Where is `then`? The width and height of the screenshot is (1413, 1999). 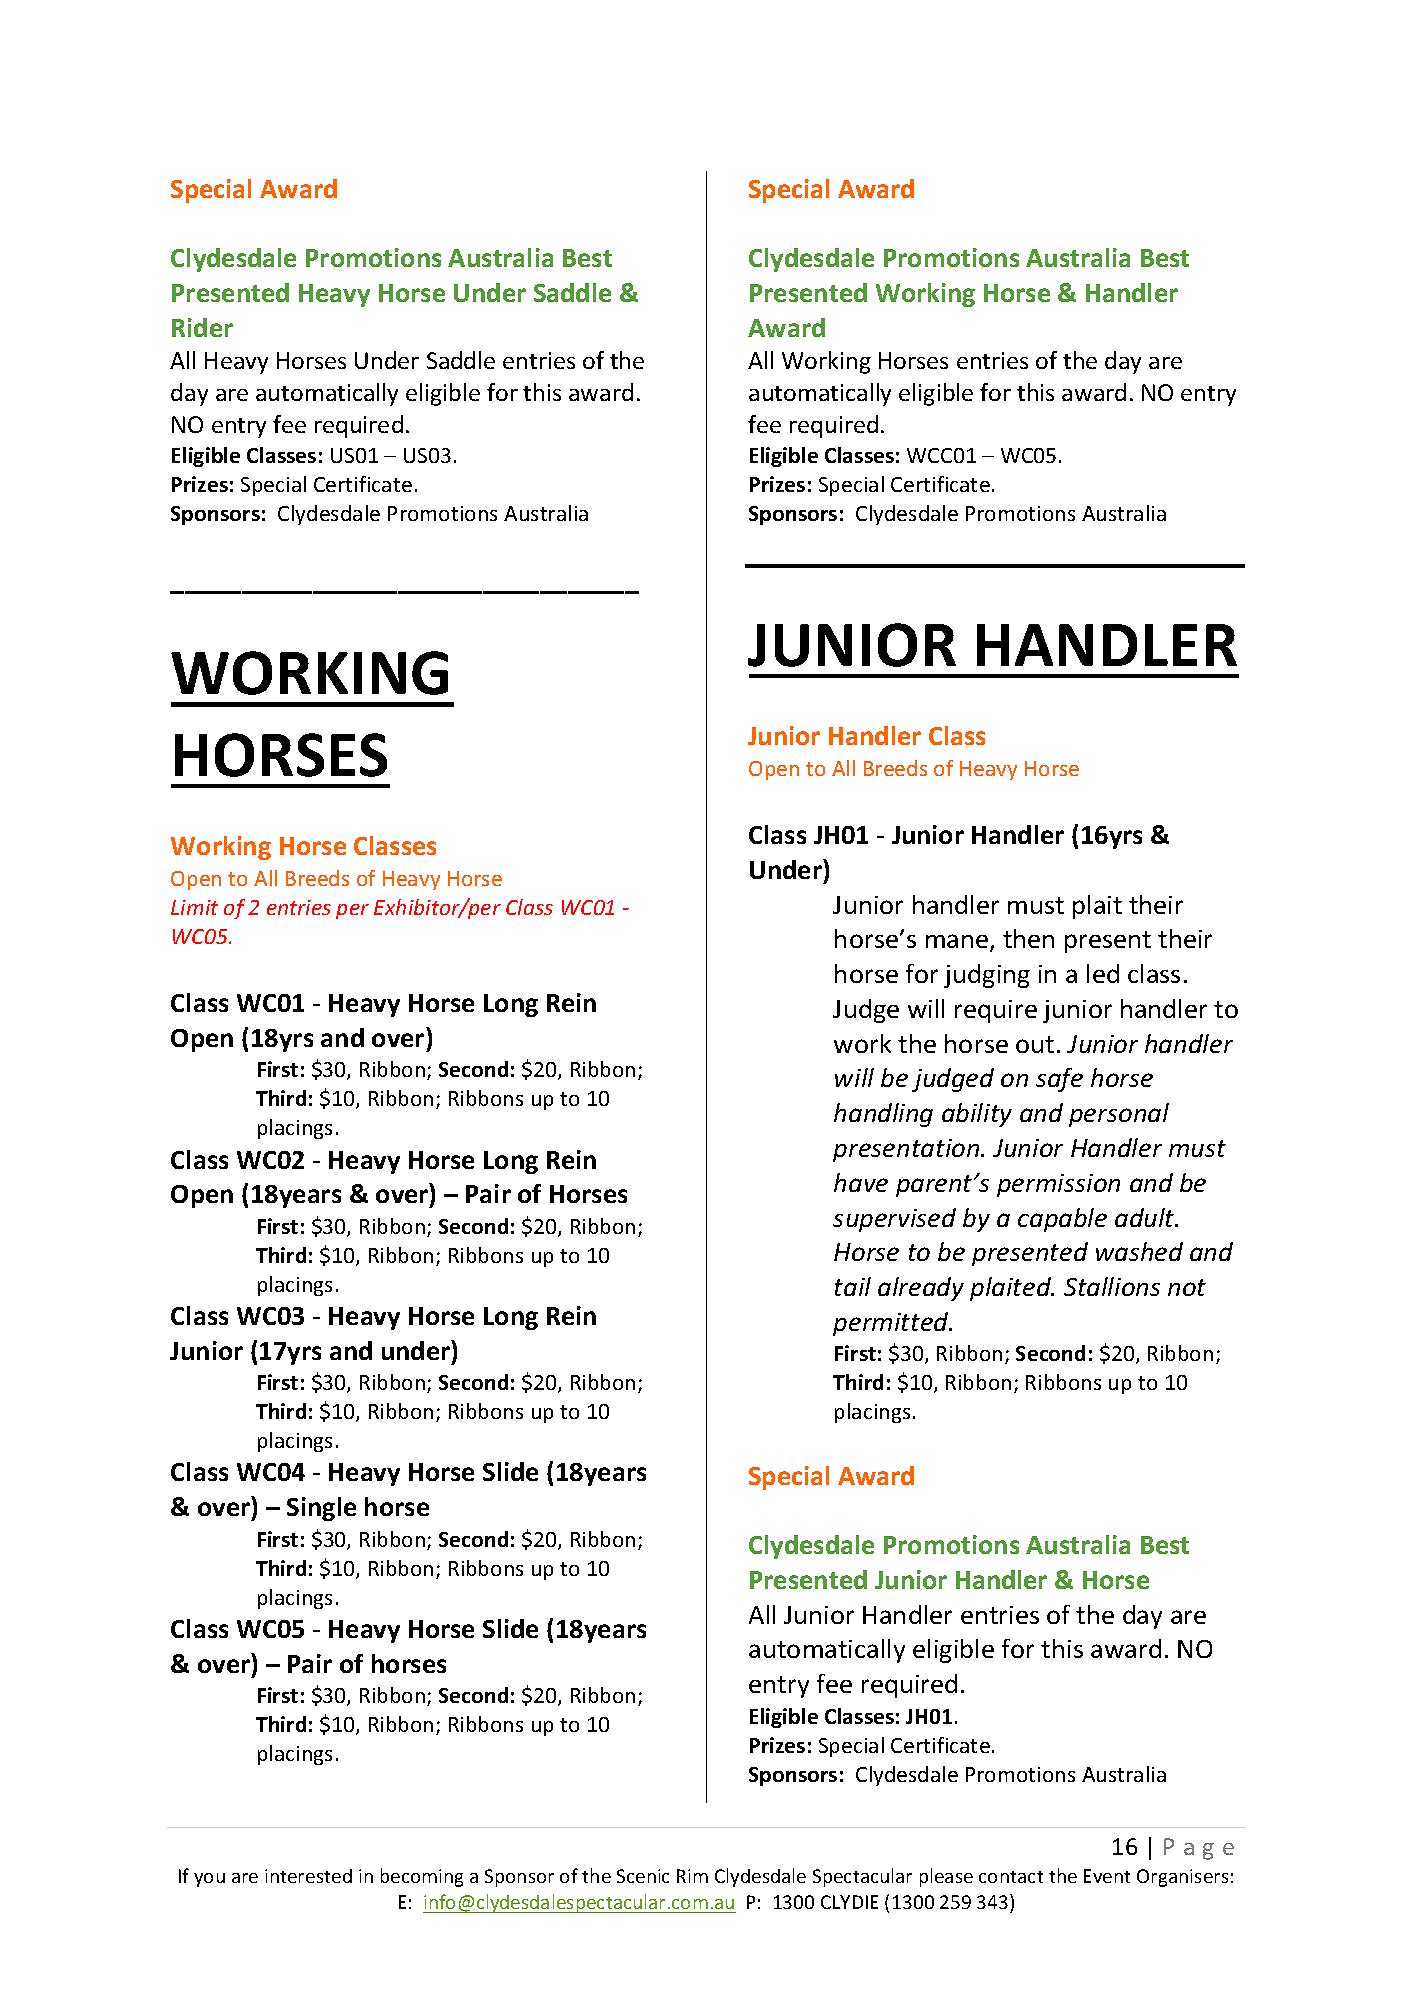
then is located at coordinates (1028, 938).
